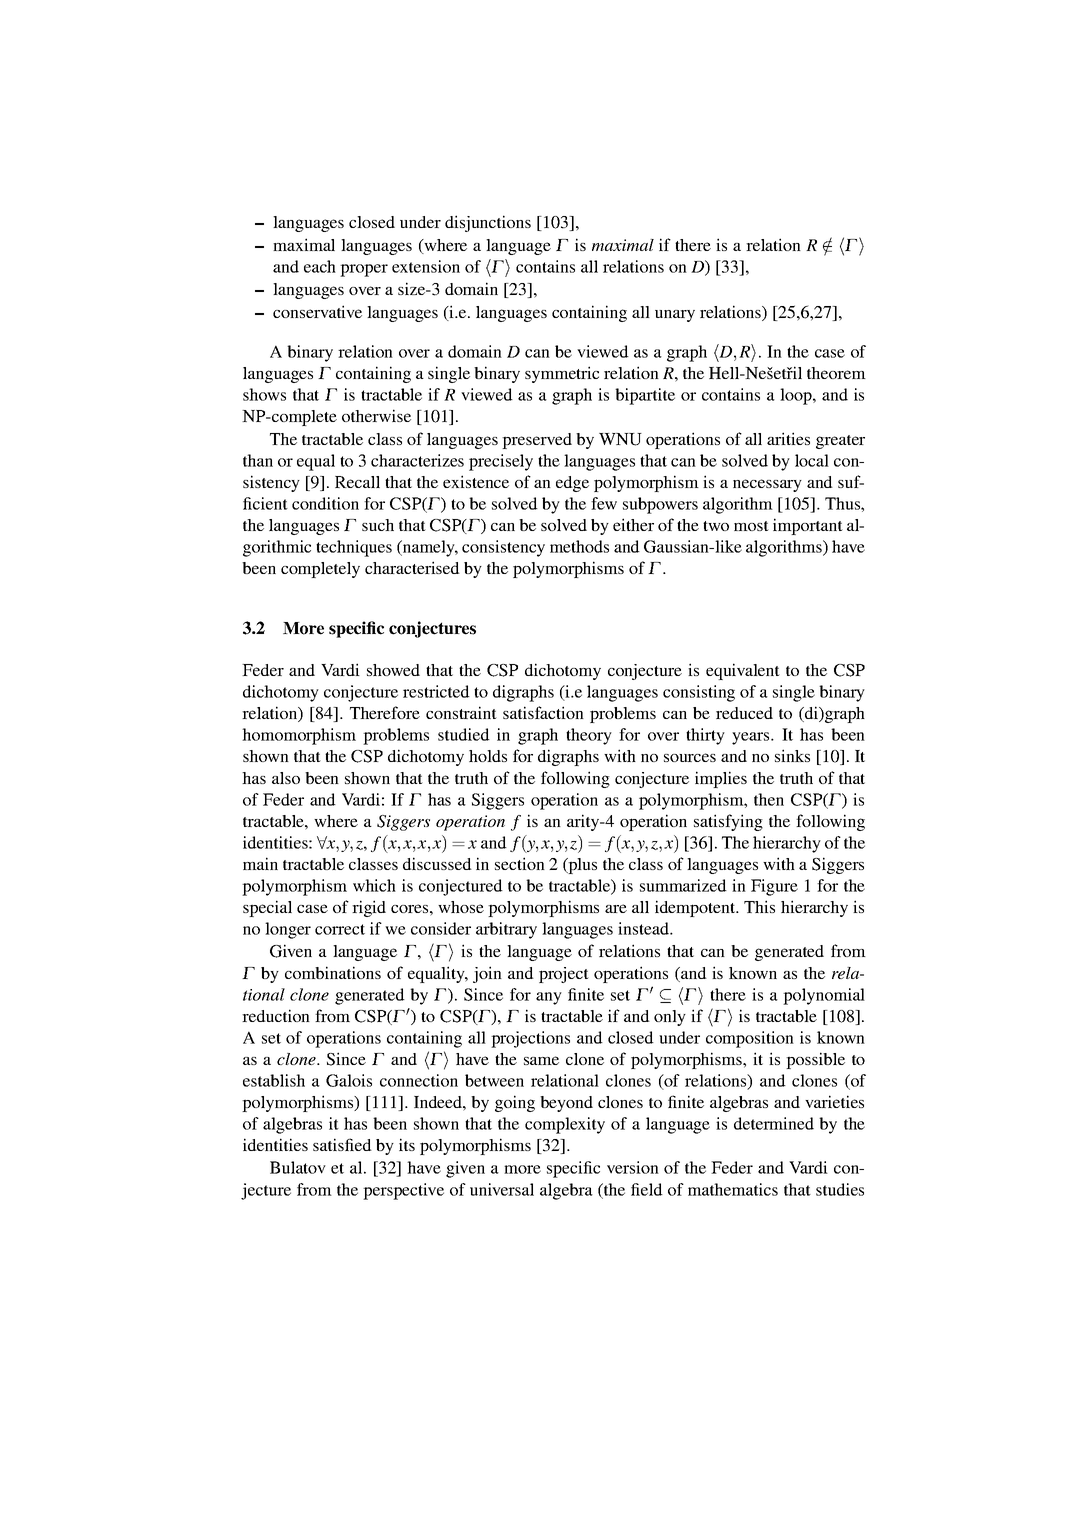 This image has height=1516, width=1072. I want to click on symmetric, so click(562, 374).
